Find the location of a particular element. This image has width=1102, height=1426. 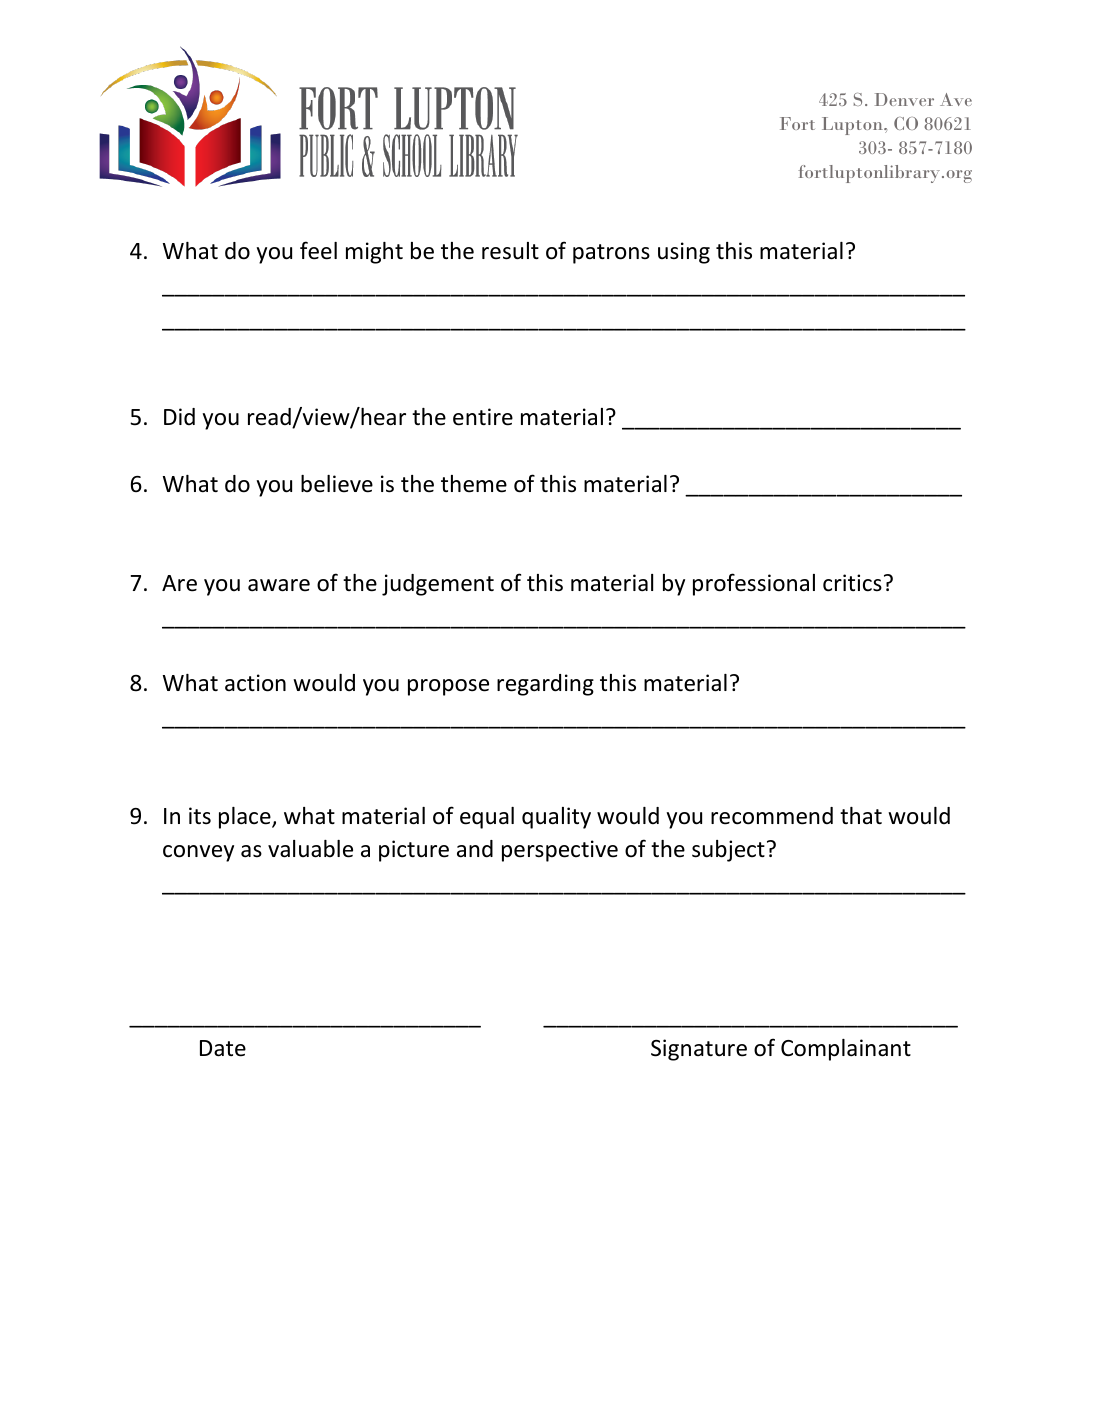

Complainant is located at coordinates (846, 1050).
